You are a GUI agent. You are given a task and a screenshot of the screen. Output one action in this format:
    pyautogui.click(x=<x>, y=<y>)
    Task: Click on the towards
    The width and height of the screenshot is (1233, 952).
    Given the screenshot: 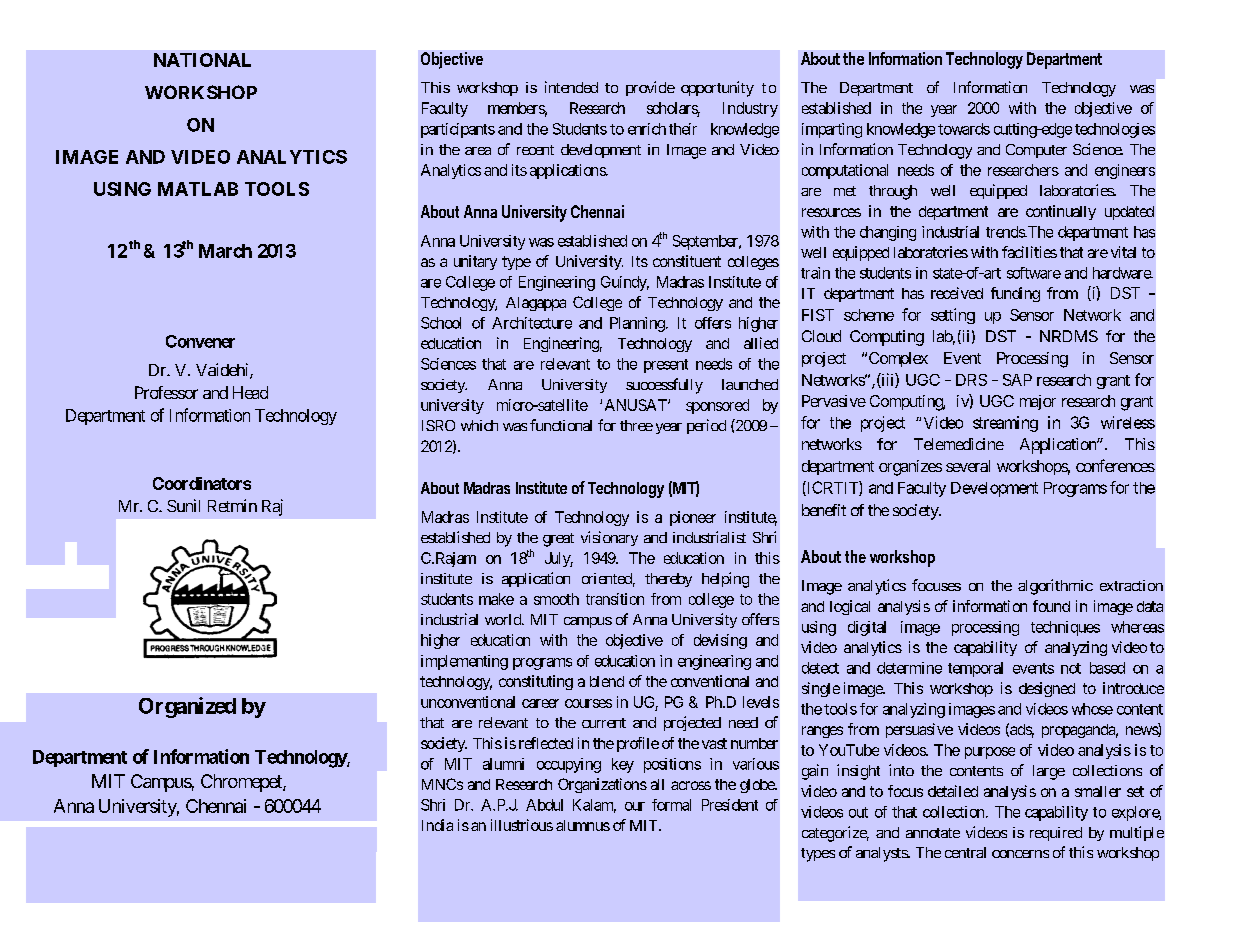 What is the action you would take?
    pyautogui.click(x=964, y=129)
